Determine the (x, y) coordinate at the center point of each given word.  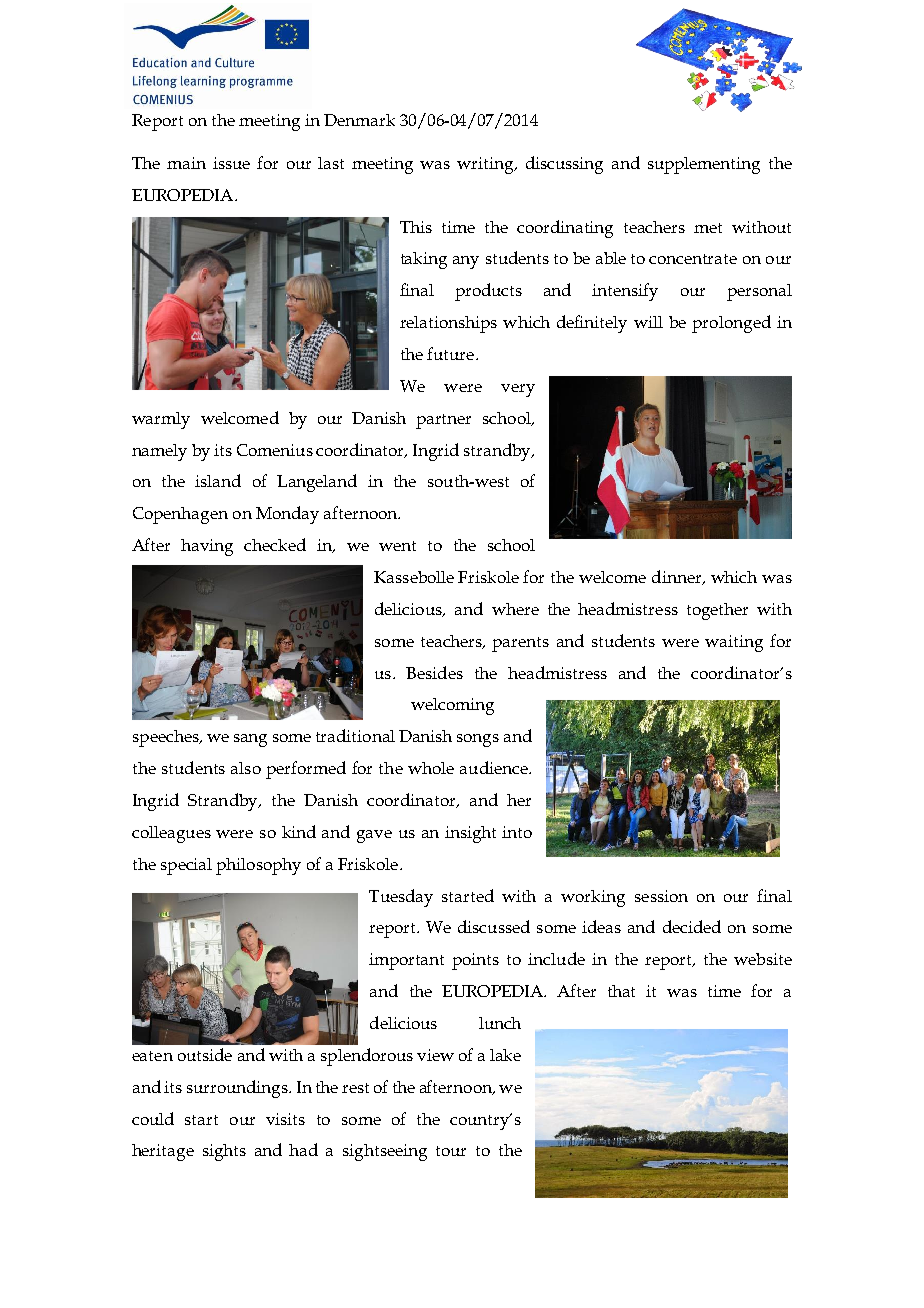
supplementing (704, 165)
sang (250, 740)
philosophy (258, 866)
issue (231, 163)
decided (692, 926)
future (452, 353)
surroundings (238, 1089)
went (397, 546)
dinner (678, 577)
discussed (494, 926)
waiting (734, 643)
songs (478, 740)
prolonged (731, 324)
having (207, 547)
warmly (161, 420)
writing (486, 165)
